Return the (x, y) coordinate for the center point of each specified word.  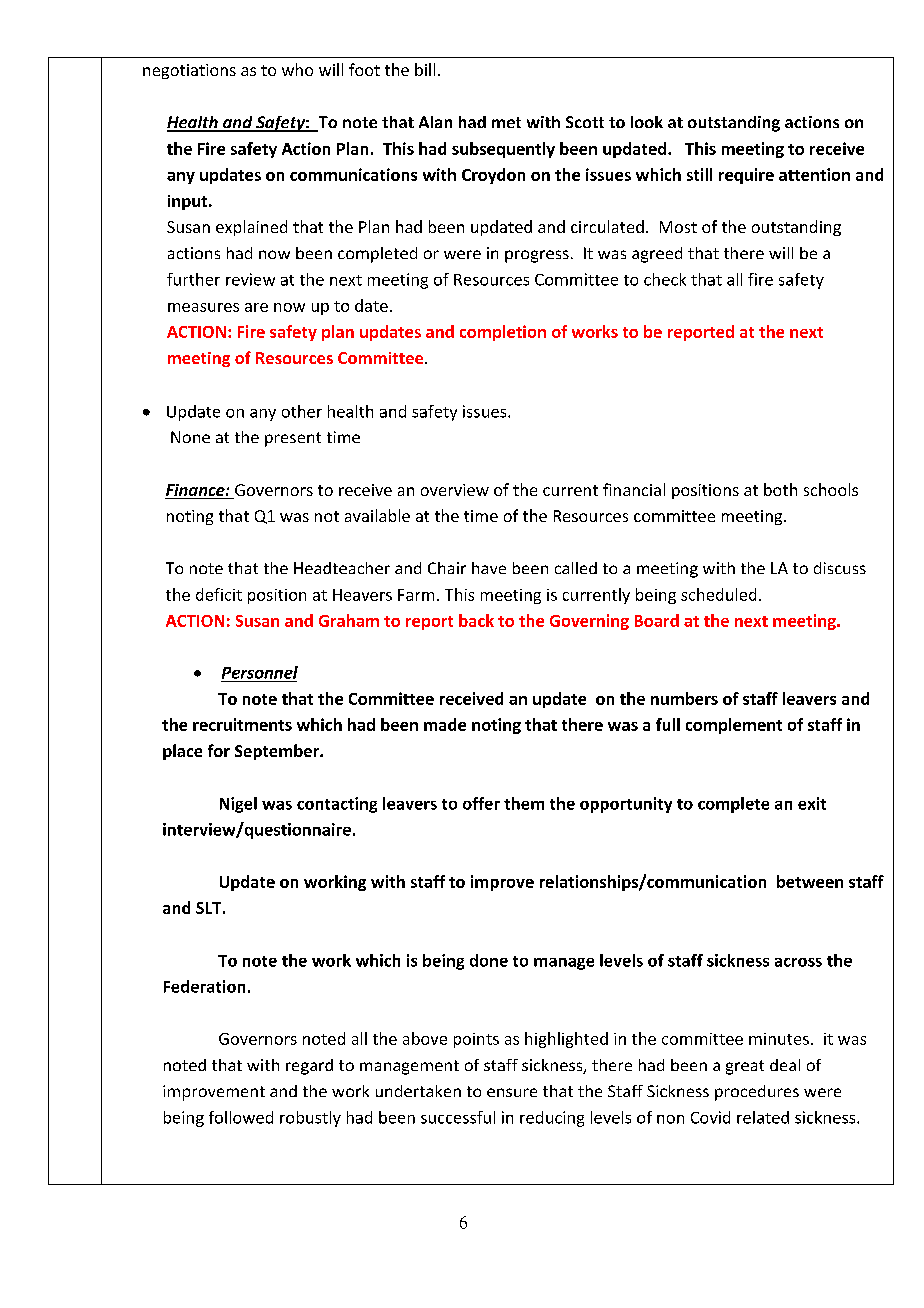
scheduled (718, 594)
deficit (219, 594)
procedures (757, 1093)
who (297, 69)
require (746, 176)
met (506, 122)
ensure (512, 1092)
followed (241, 1117)
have (489, 568)
